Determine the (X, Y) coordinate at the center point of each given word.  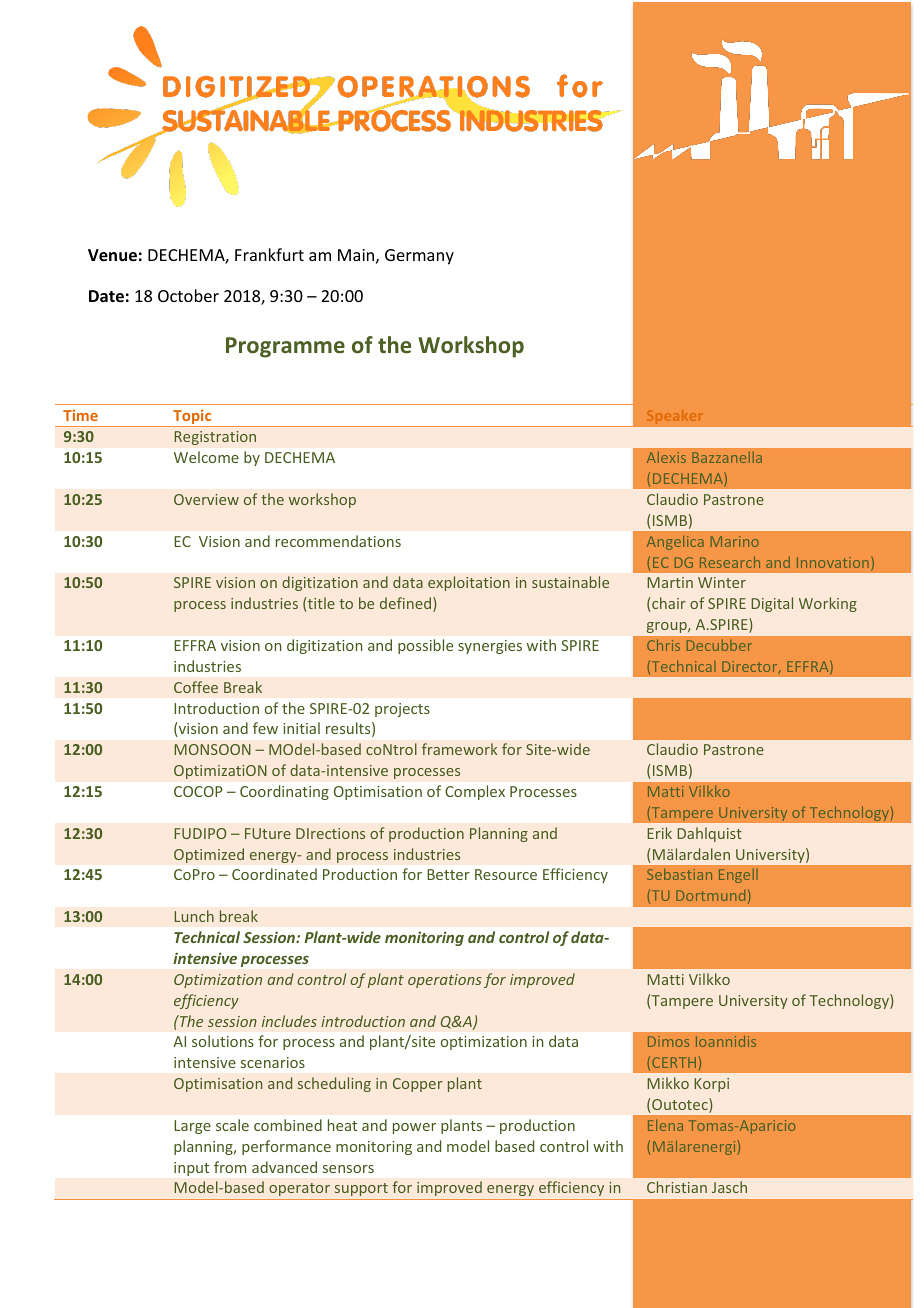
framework (459, 749)
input (191, 1169)
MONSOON (212, 749)
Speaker (675, 416)
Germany (419, 257)
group (668, 627)
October (188, 295)
